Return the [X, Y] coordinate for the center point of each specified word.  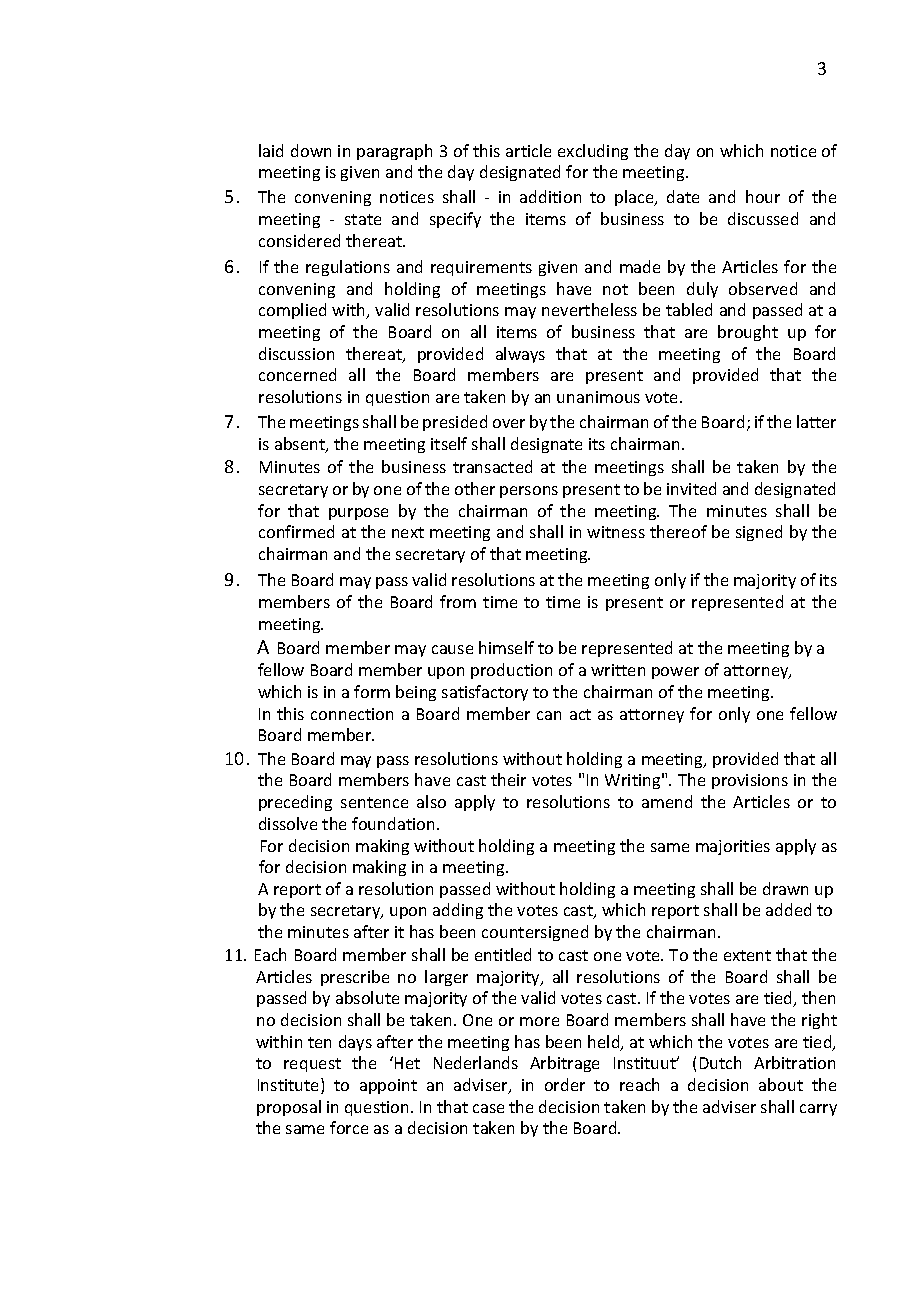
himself [506, 647]
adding [458, 911]
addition [550, 196]
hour [763, 196]
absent [301, 445]
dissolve [288, 823]
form [372, 691]
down [311, 150]
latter [816, 421]
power [675, 673]
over [509, 423]
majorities [733, 847]
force [349, 1127]
